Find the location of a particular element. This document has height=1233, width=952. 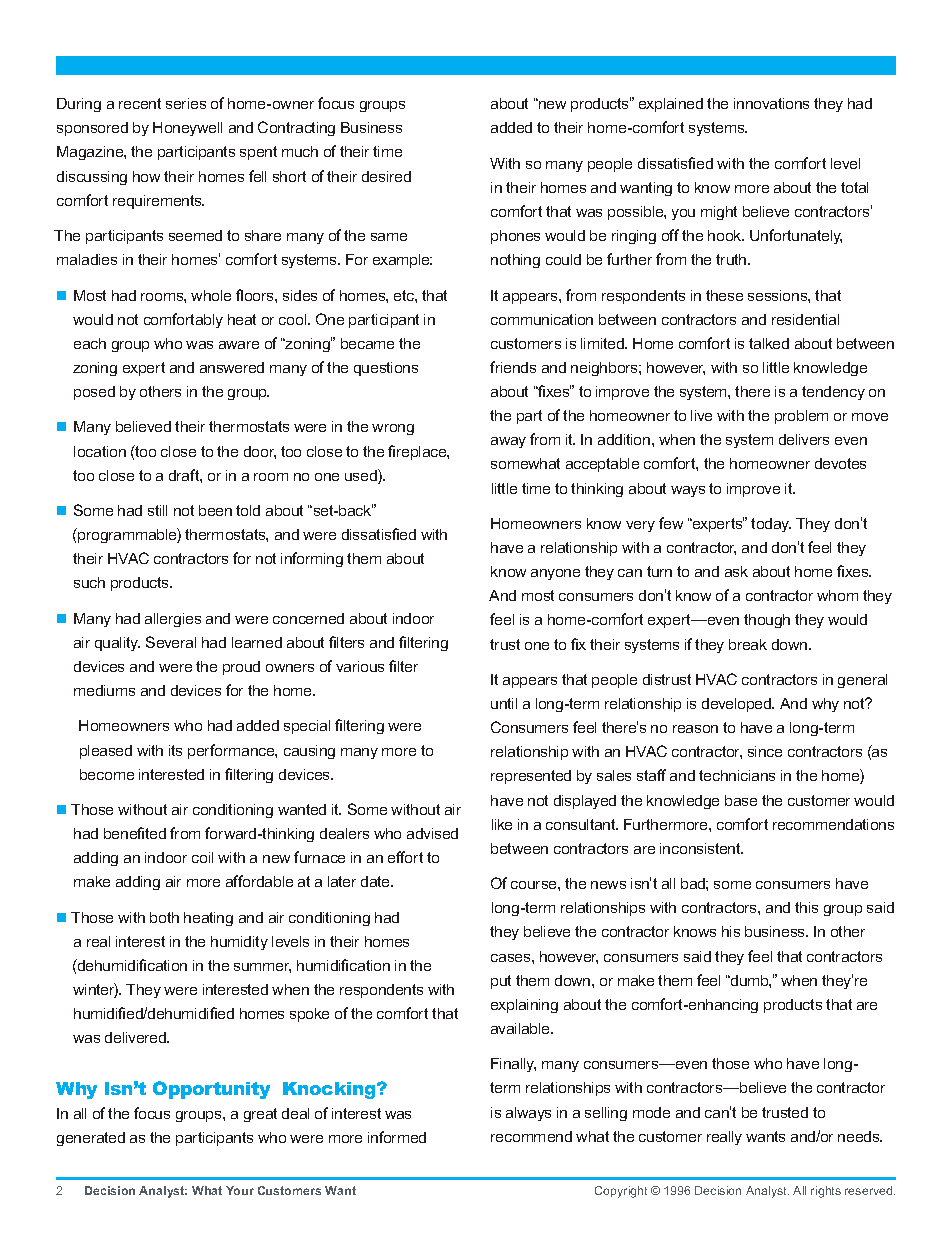

Your is located at coordinates (240, 1190).
